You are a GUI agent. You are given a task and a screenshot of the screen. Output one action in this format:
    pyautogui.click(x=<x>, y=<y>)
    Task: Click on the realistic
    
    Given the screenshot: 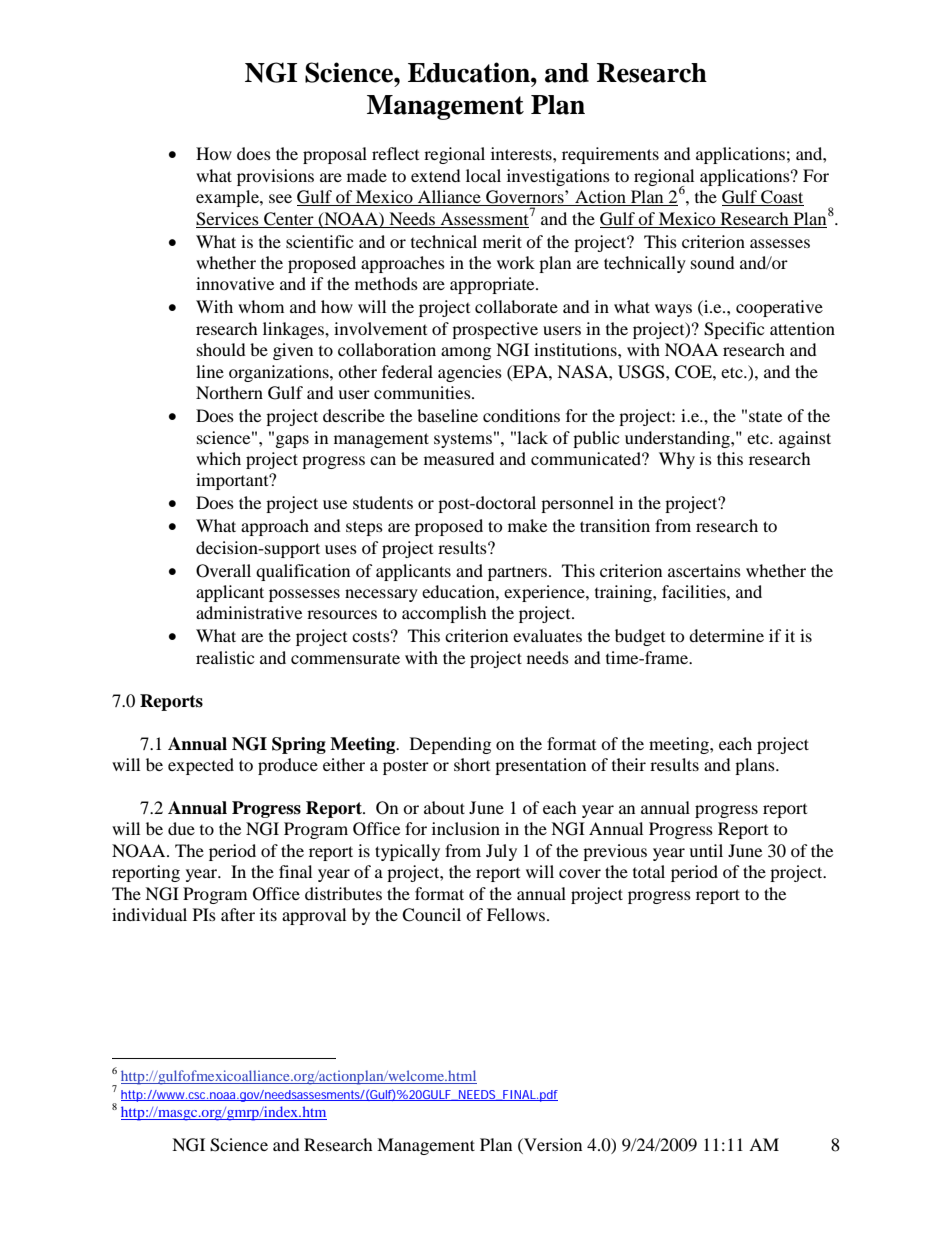 What is the action you would take?
    pyautogui.click(x=225, y=657)
